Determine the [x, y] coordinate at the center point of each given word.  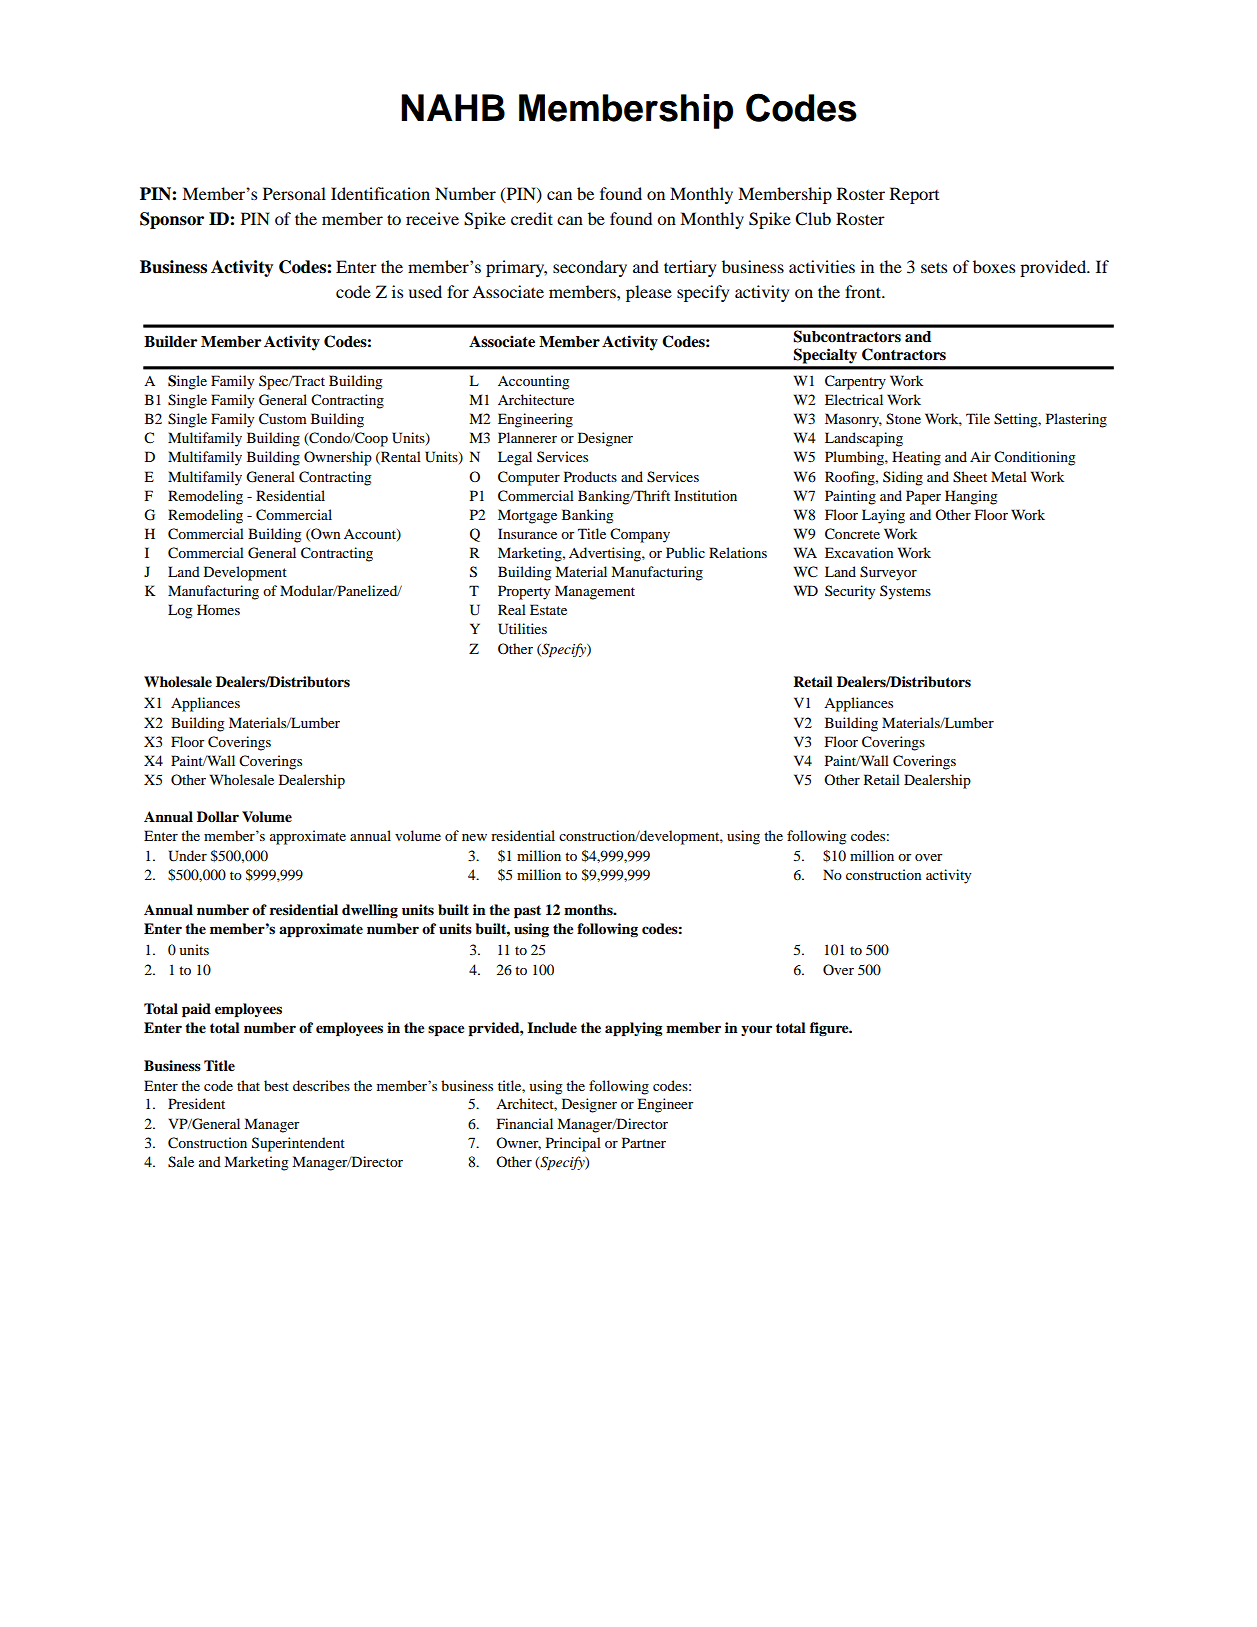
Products [590, 476]
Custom [283, 419]
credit [532, 218]
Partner [644, 1142]
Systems [905, 592]
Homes [218, 609]
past [527, 911]
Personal [294, 193]
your [756, 1030]
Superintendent [298, 1144]
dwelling [370, 911]
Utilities [522, 629]
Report [914, 195]
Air [980, 456]
